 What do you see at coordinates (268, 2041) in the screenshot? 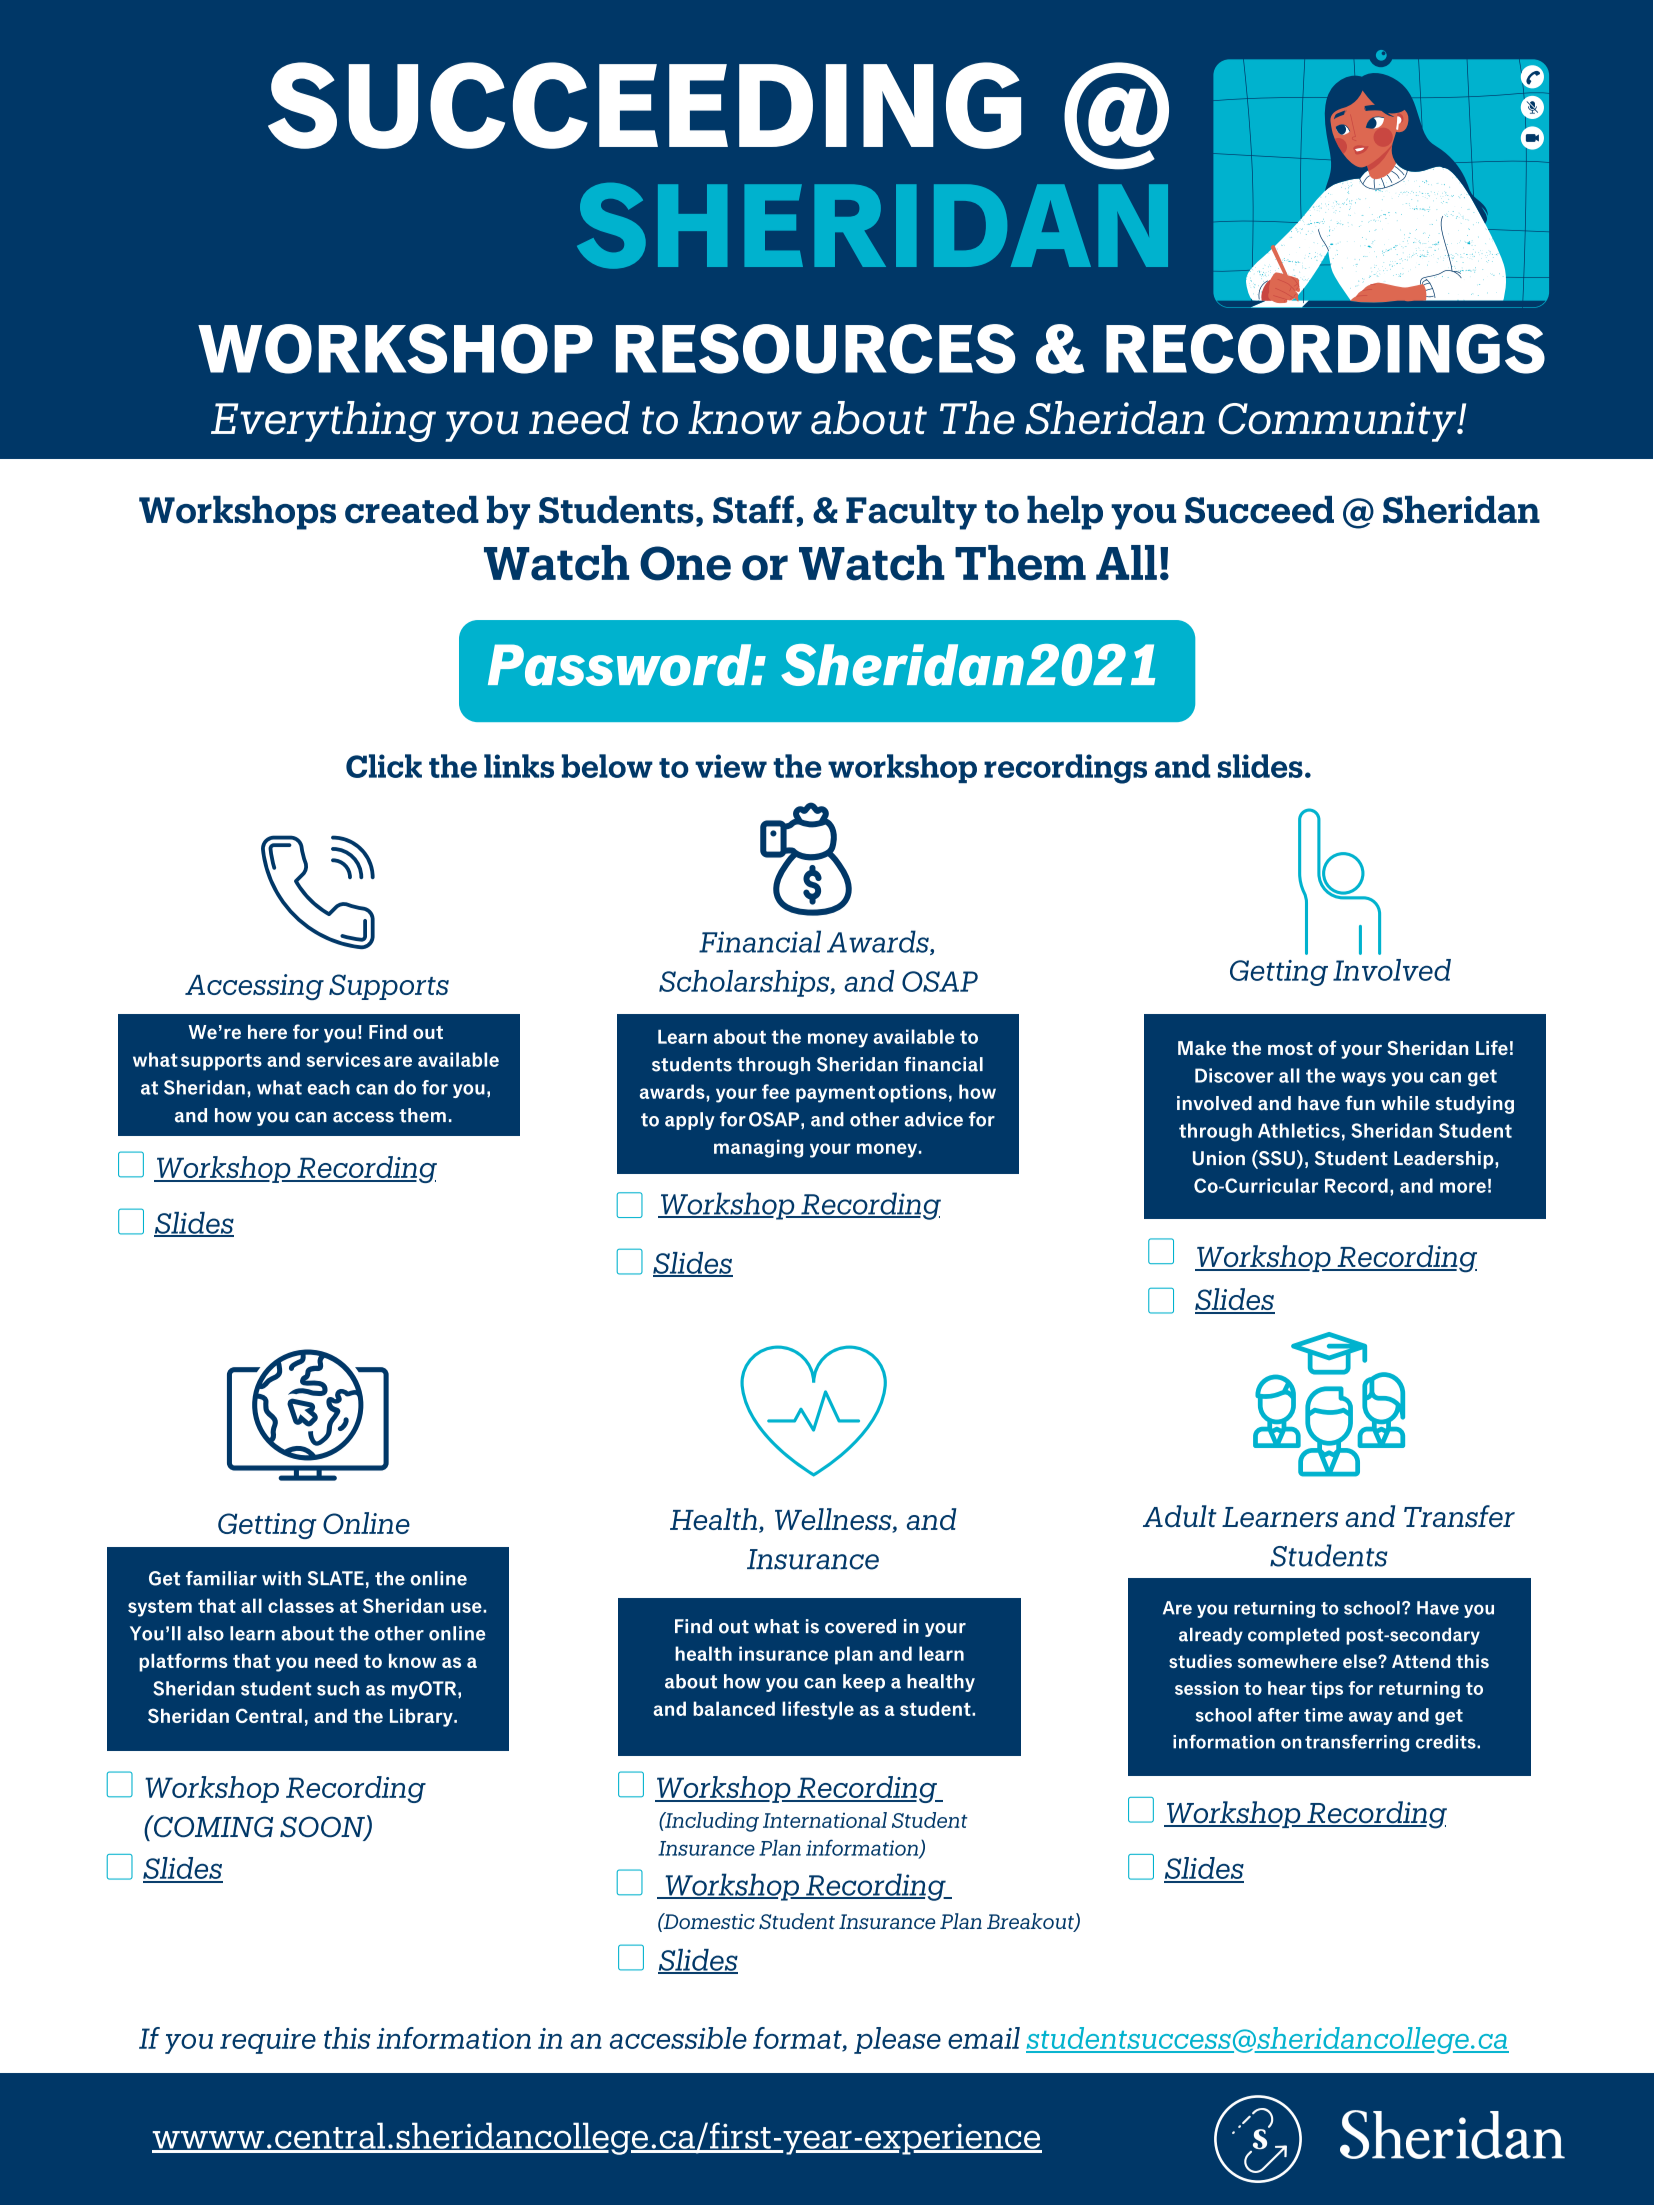
I see `require` at bounding box center [268, 2041].
